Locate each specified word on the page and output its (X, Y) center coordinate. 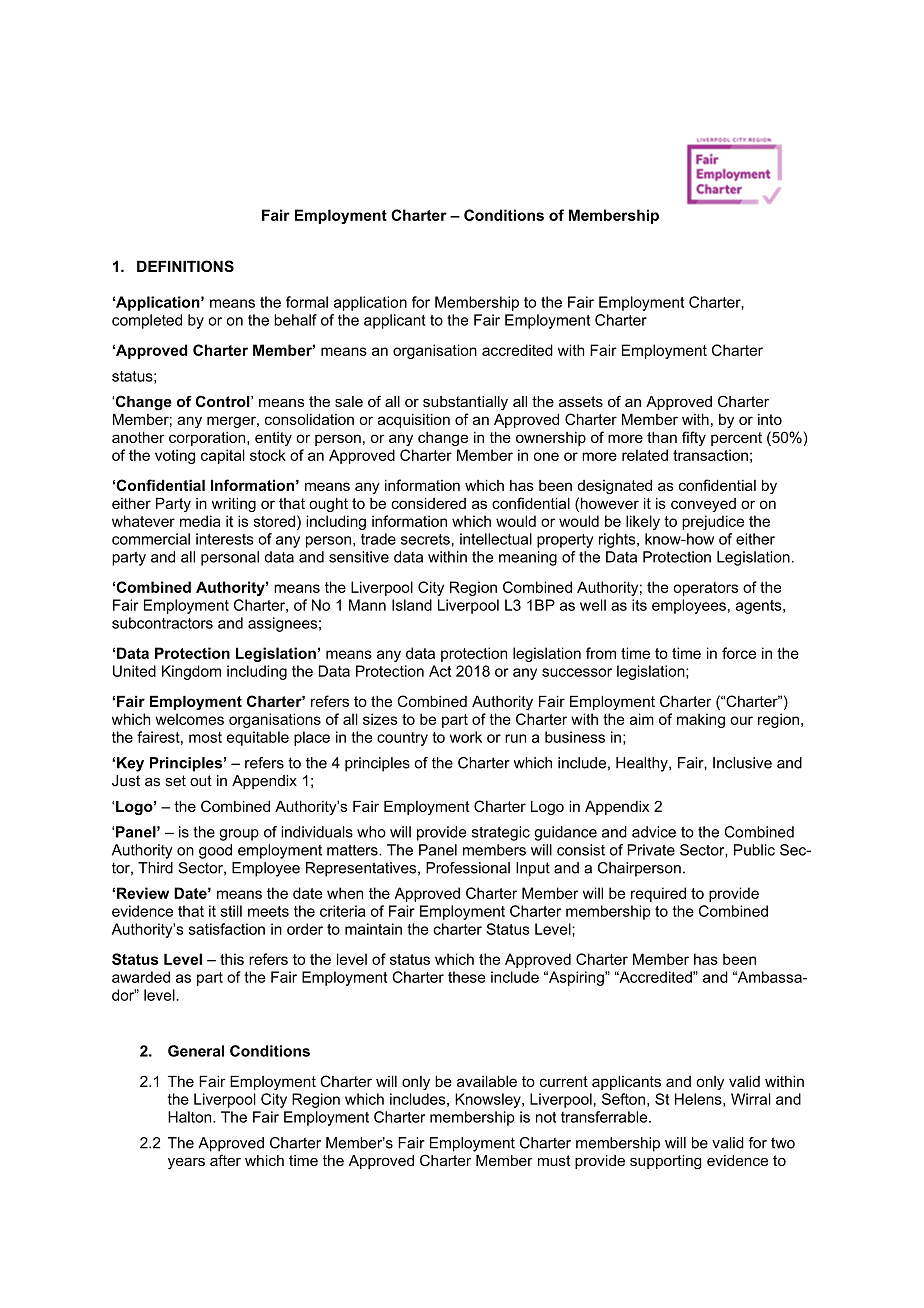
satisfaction (227, 929)
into (770, 419)
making (701, 720)
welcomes (189, 719)
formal (307, 302)
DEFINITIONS (185, 266)
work (466, 737)
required (658, 894)
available (487, 1081)
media (200, 521)
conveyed (703, 505)
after (225, 1160)
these (466, 977)
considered (428, 503)
